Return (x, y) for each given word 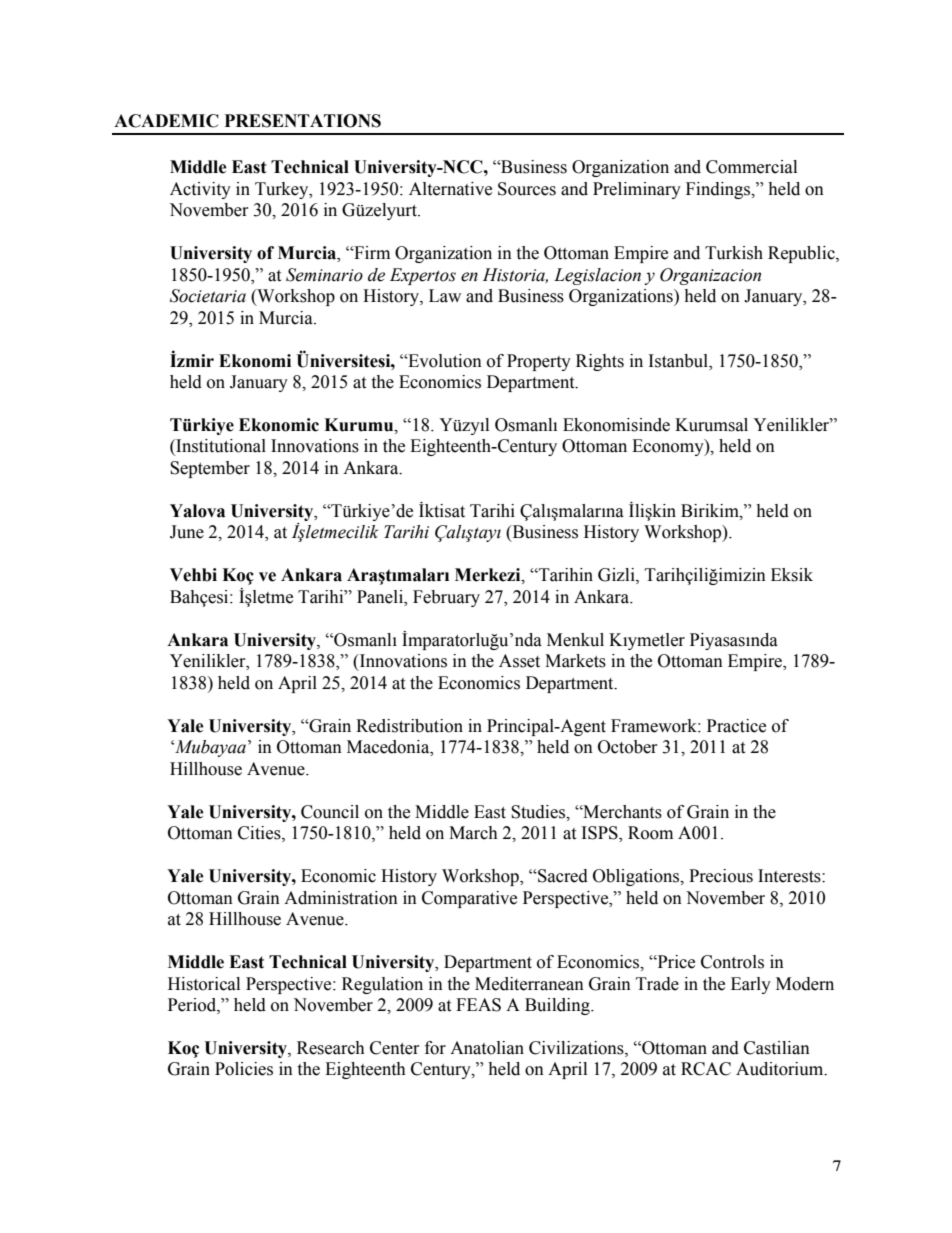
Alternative (450, 189)
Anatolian (487, 1048)
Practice (736, 726)
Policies (244, 1069)
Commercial (751, 167)
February (446, 598)
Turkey (283, 190)
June (187, 532)
